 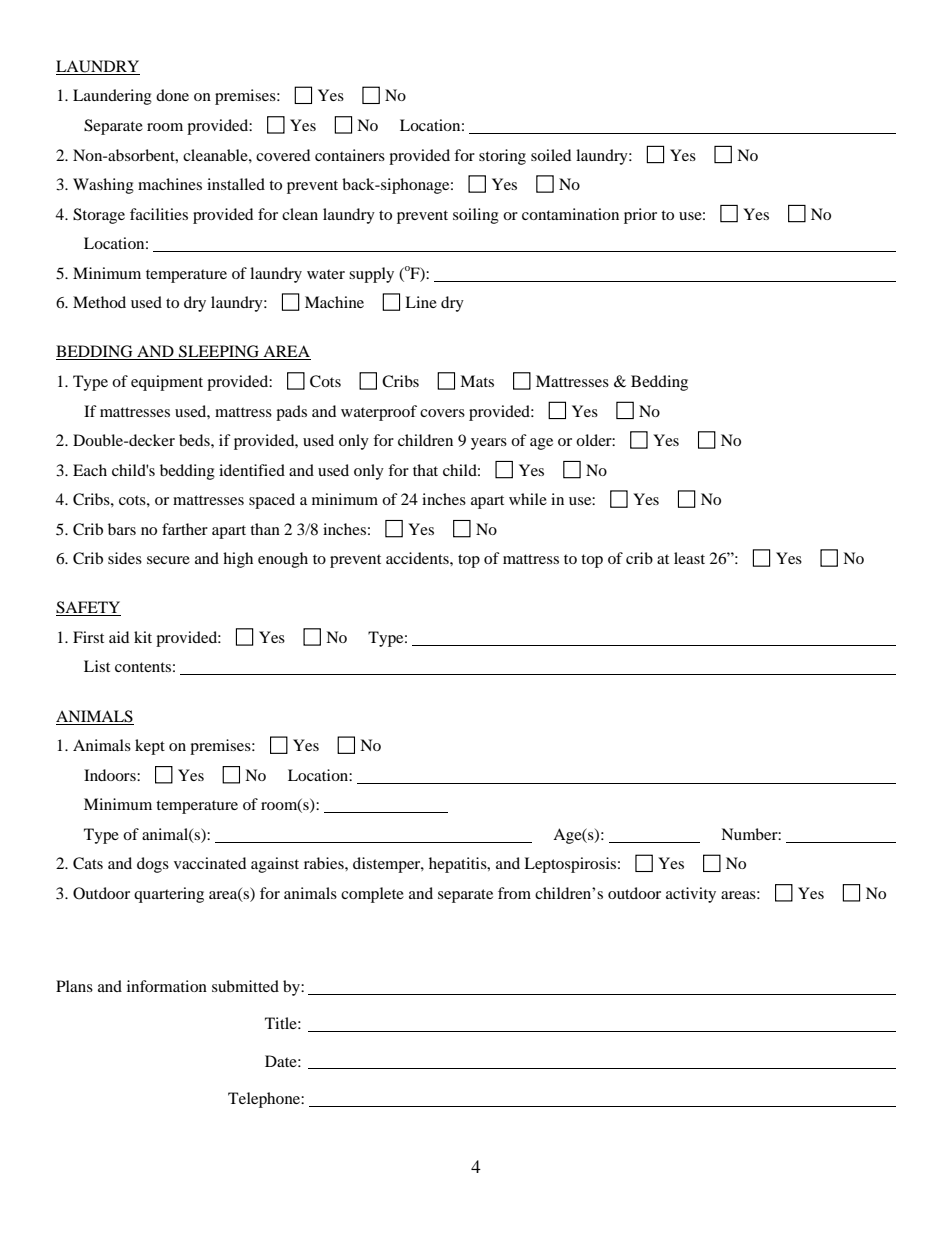 I want to click on information, so click(x=167, y=986).
